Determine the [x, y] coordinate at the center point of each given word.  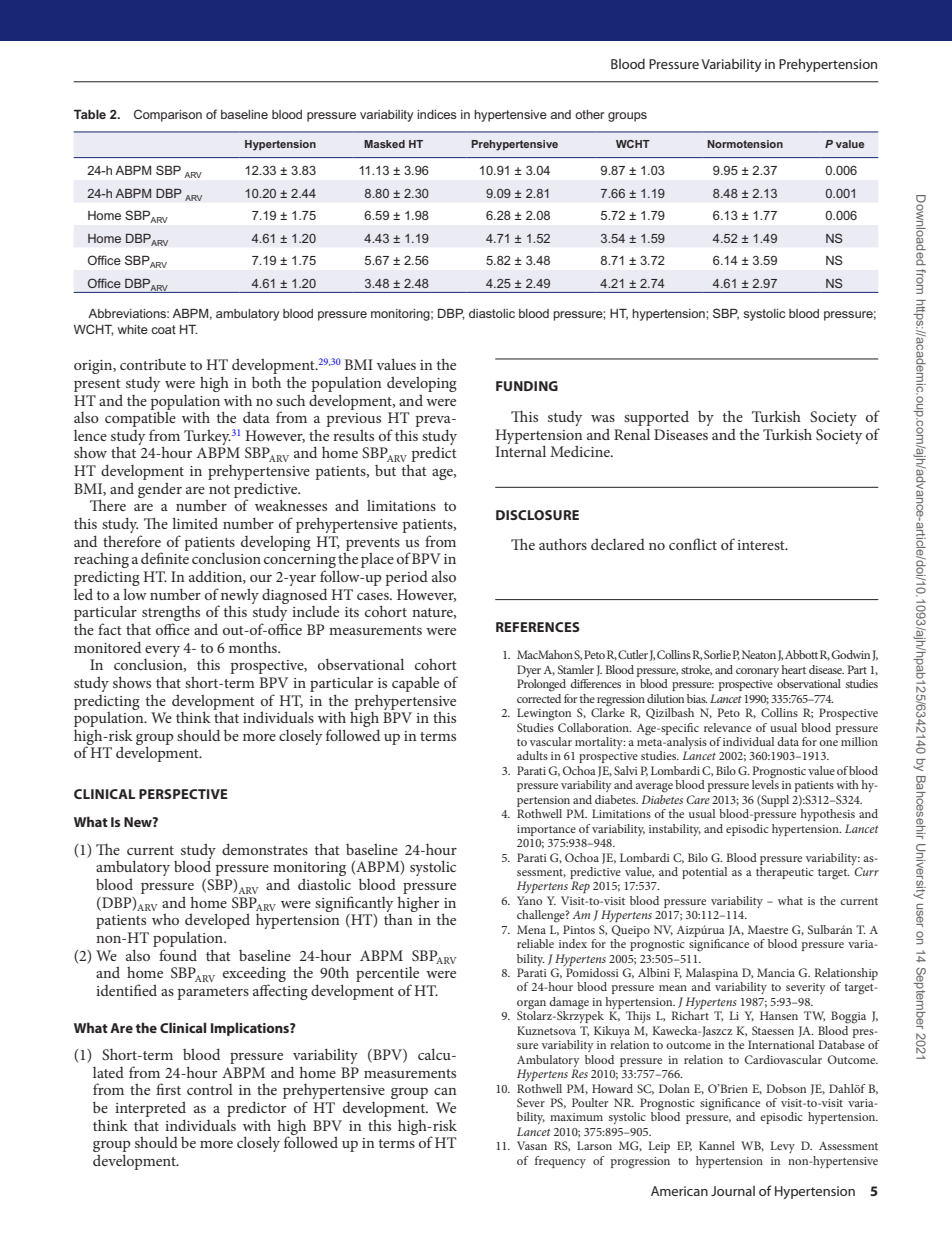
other [590, 114]
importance [546, 830]
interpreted [150, 1109]
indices [437, 114]
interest [762, 545]
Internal [520, 450]
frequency [560, 1162]
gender [160, 490]
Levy [782, 1147]
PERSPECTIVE [183, 794]
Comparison [168, 115]
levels [765, 783]
